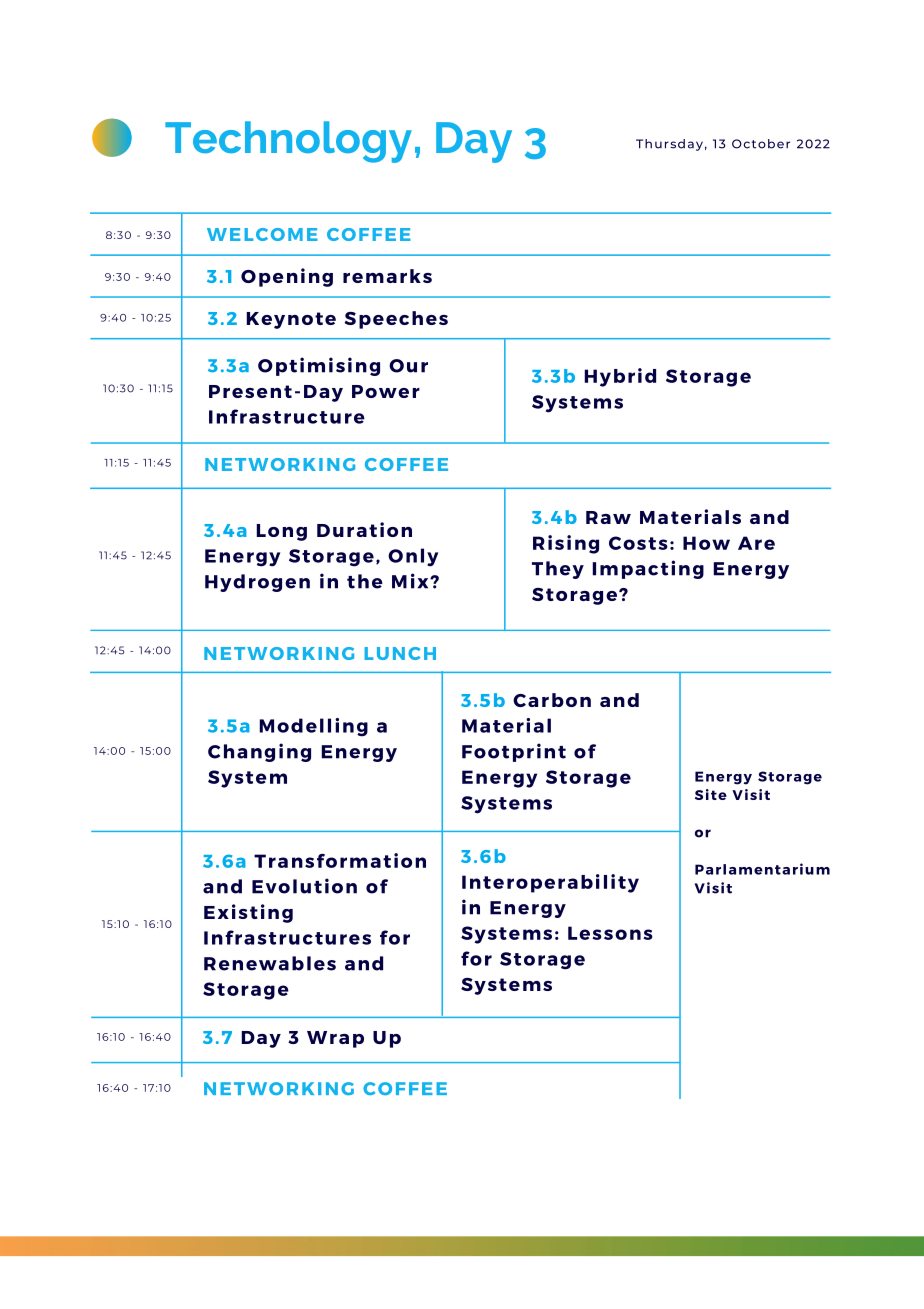  I want to click on Technology, so click(288, 142).
